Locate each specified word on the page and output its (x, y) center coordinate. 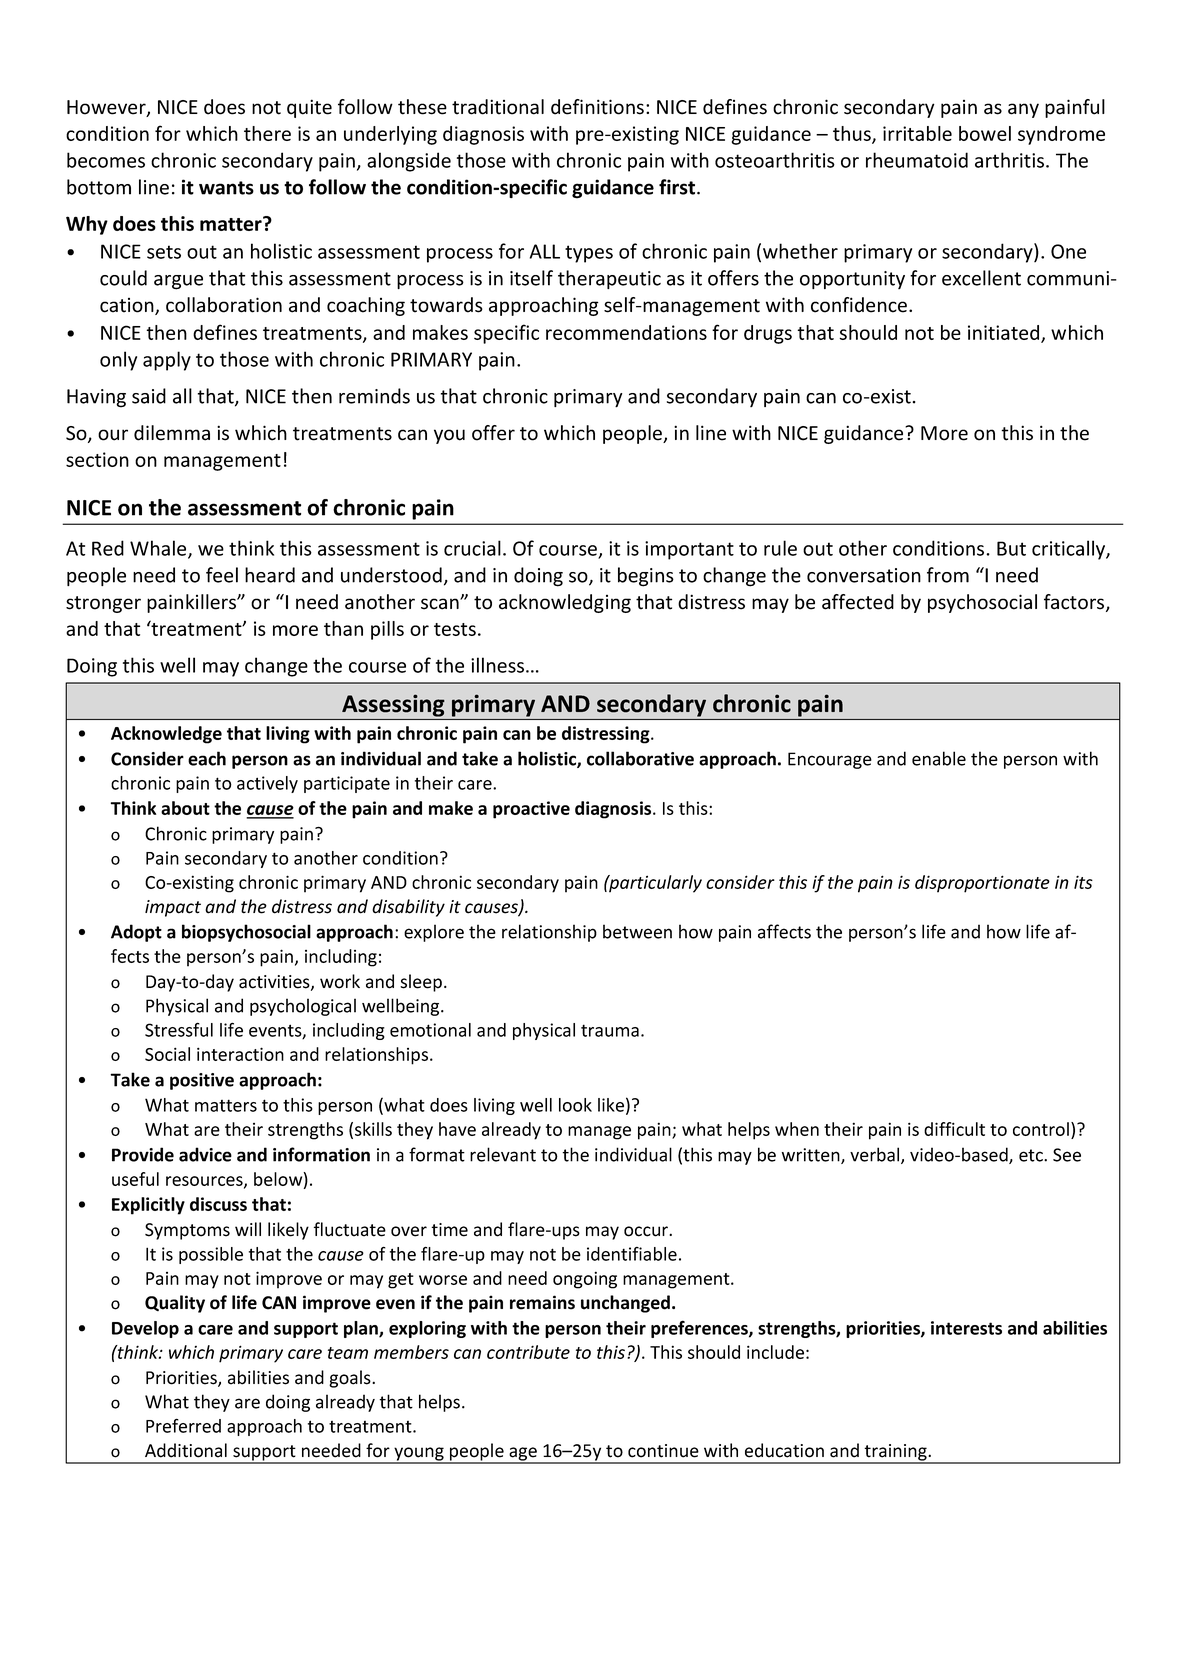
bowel (985, 133)
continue (663, 1451)
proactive (531, 810)
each (207, 758)
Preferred (183, 1426)
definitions (597, 107)
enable (939, 758)
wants (226, 188)
